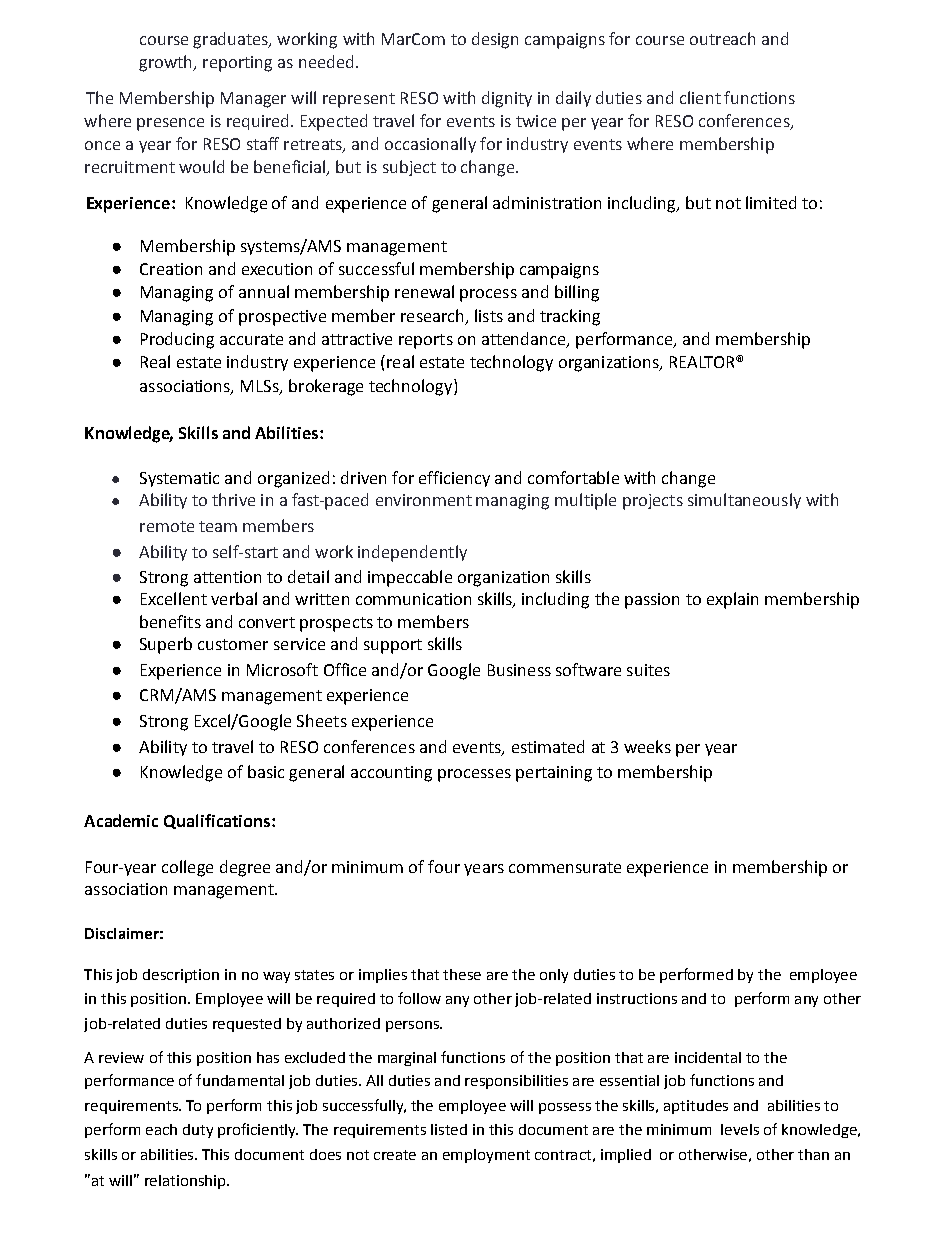 Image resolution: width=952 pixels, height=1233 pixels. I want to click on explain, so click(732, 600).
